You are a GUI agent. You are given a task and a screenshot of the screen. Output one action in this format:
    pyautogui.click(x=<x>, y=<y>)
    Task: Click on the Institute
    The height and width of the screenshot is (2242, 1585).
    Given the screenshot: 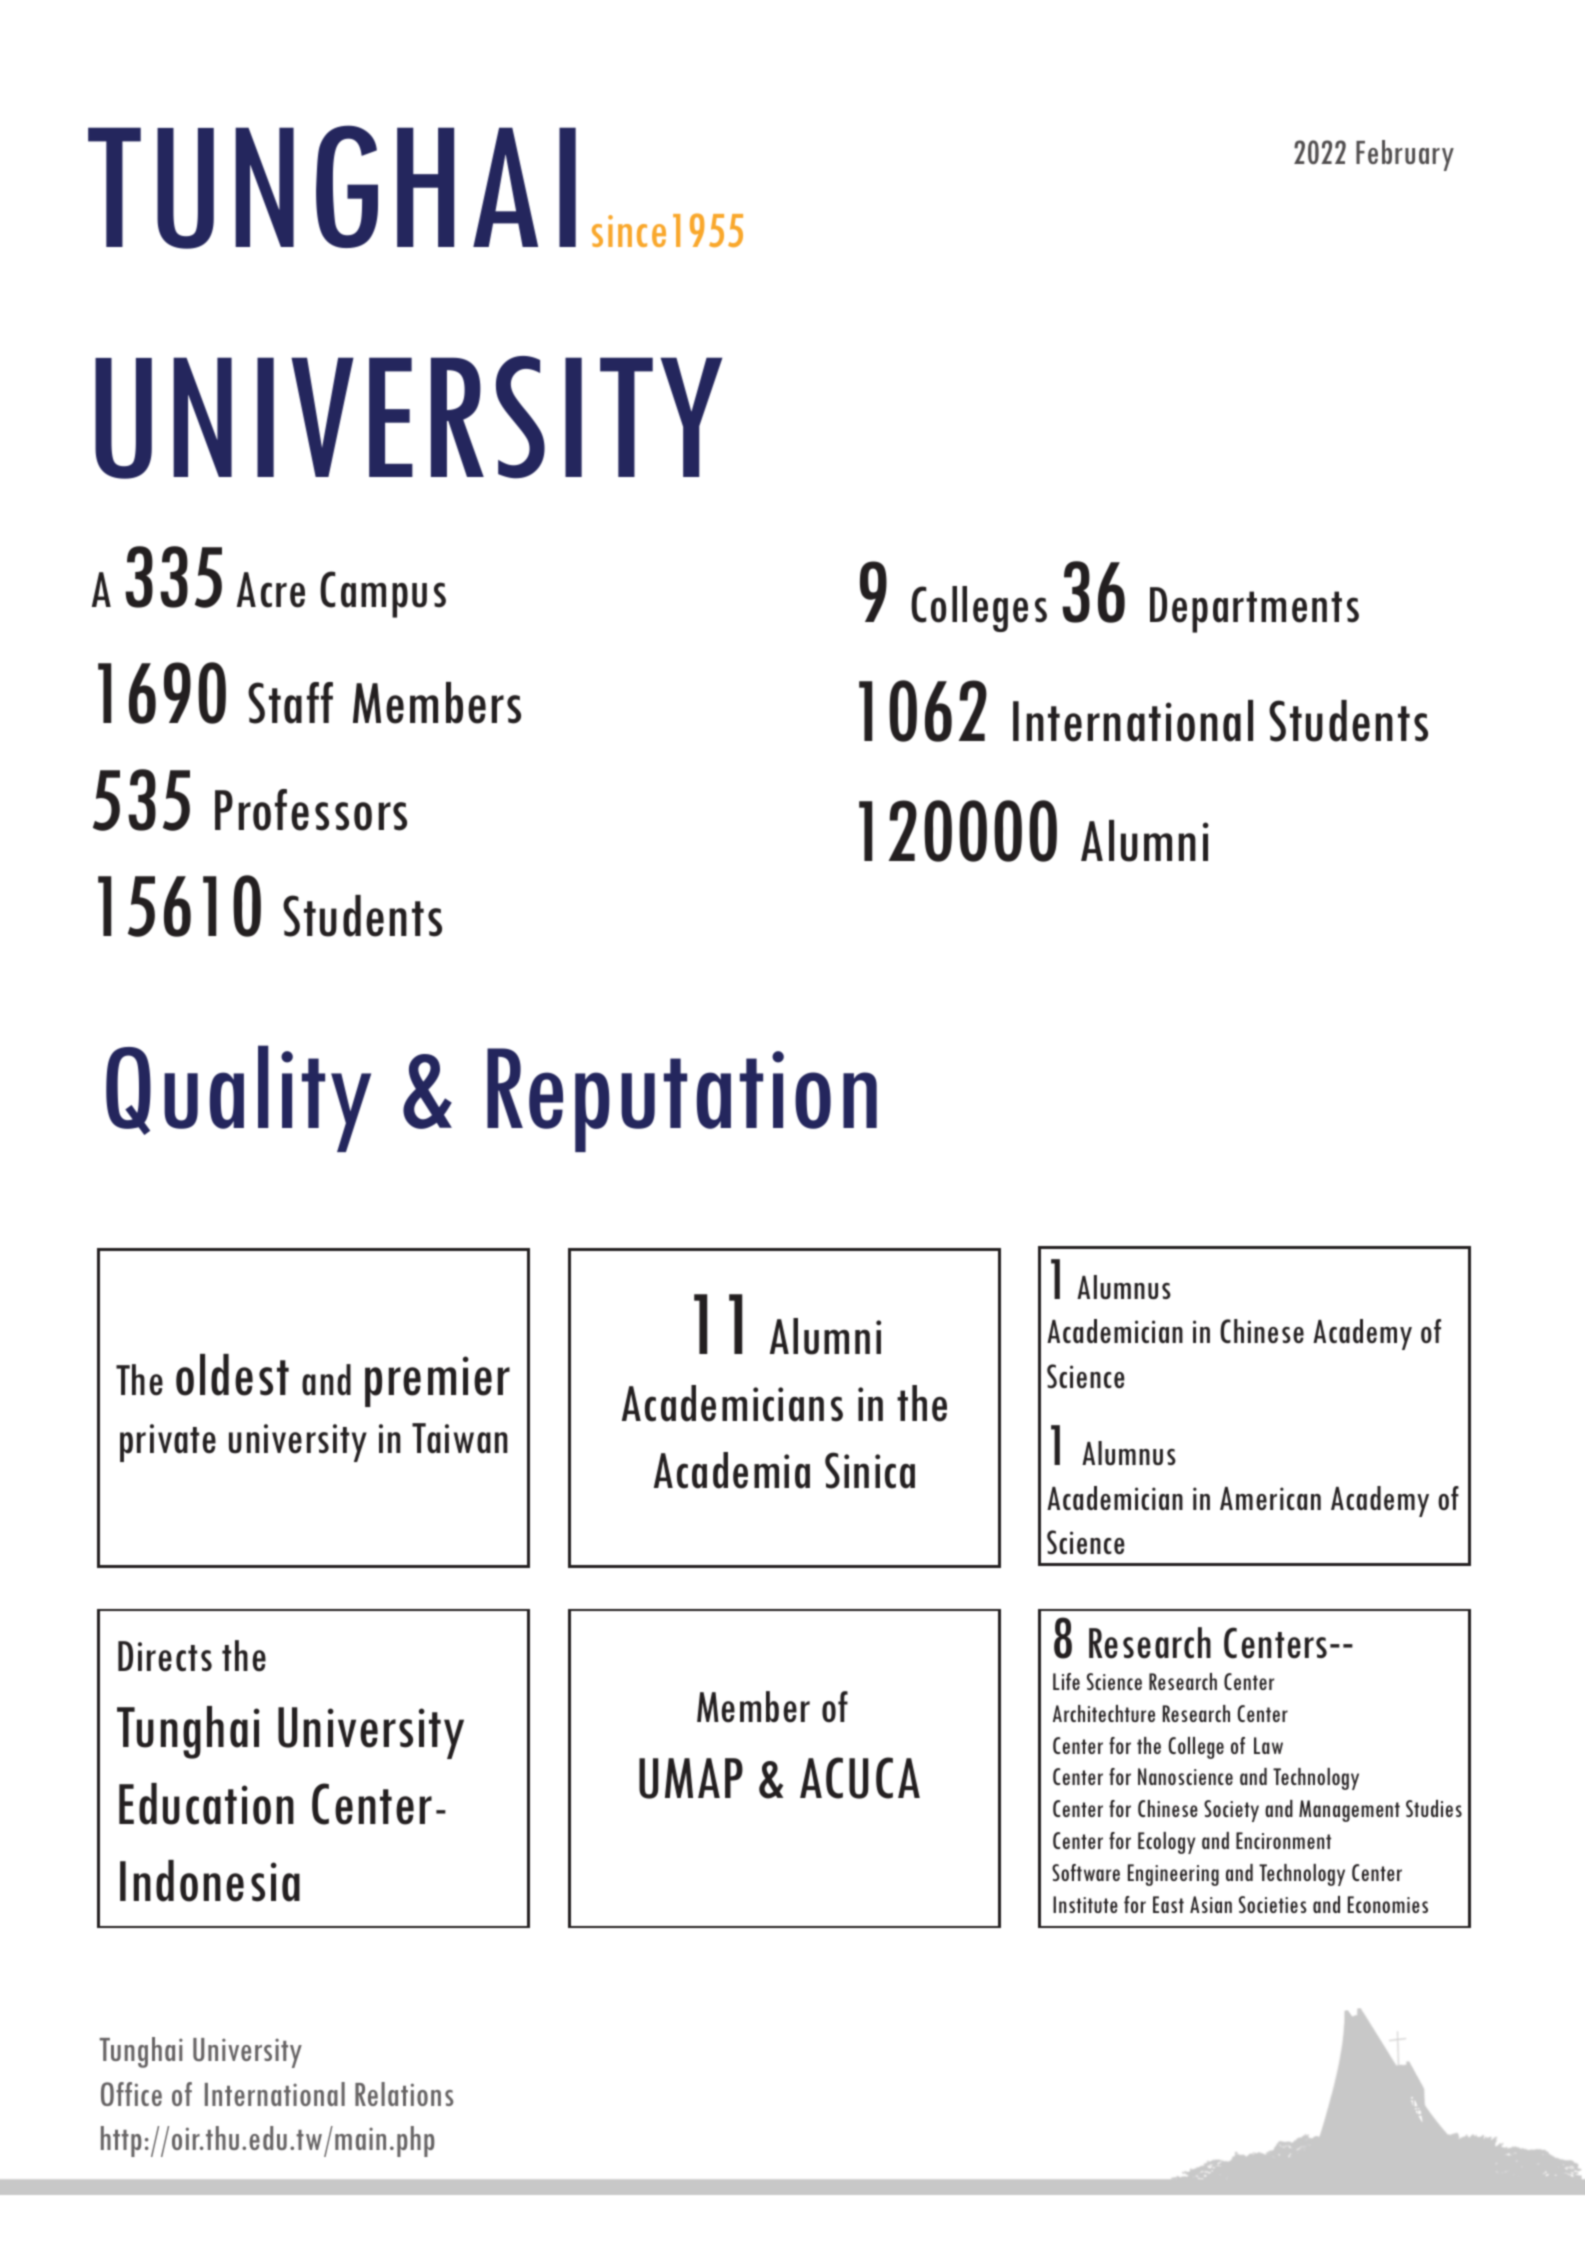 What is the action you would take?
    pyautogui.click(x=1085, y=1904)
